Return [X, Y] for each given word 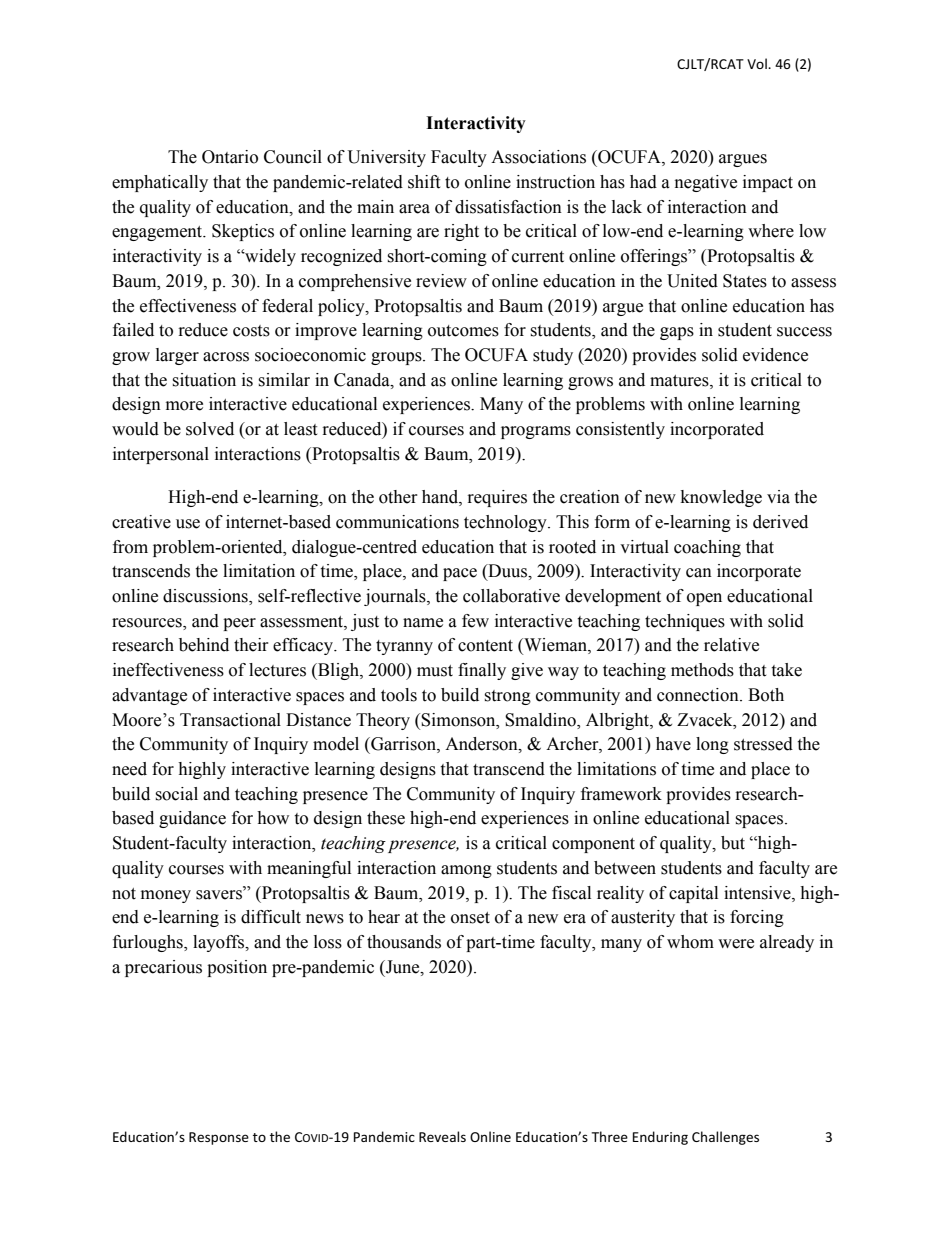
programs [536, 432]
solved [210, 429]
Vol [758, 63]
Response [219, 1138]
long [712, 745]
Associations [538, 157]
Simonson [459, 720]
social [176, 794]
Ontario [230, 157]
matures [680, 381]
